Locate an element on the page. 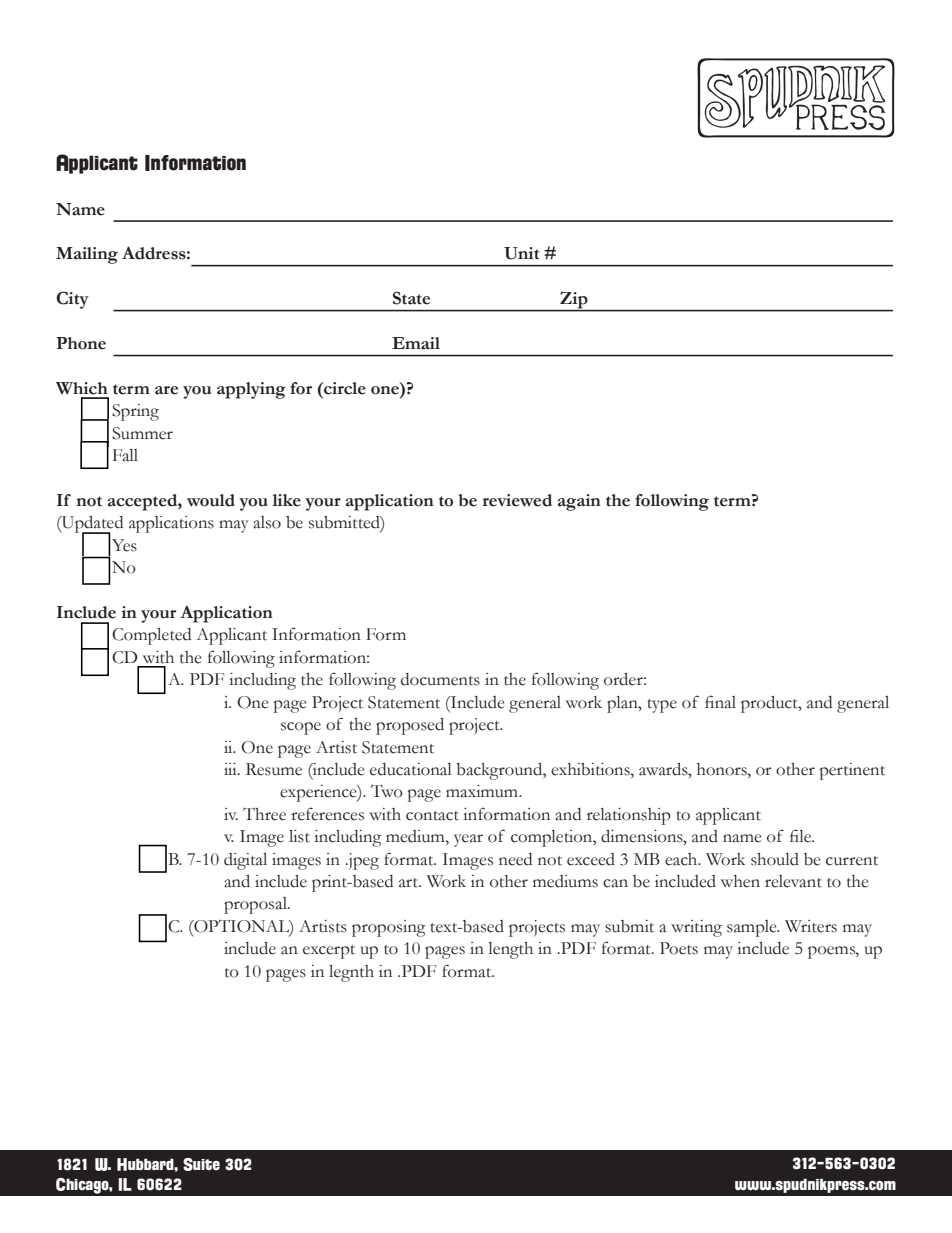 The width and height of the page is (952, 1233). length is located at coordinates (511, 950).
